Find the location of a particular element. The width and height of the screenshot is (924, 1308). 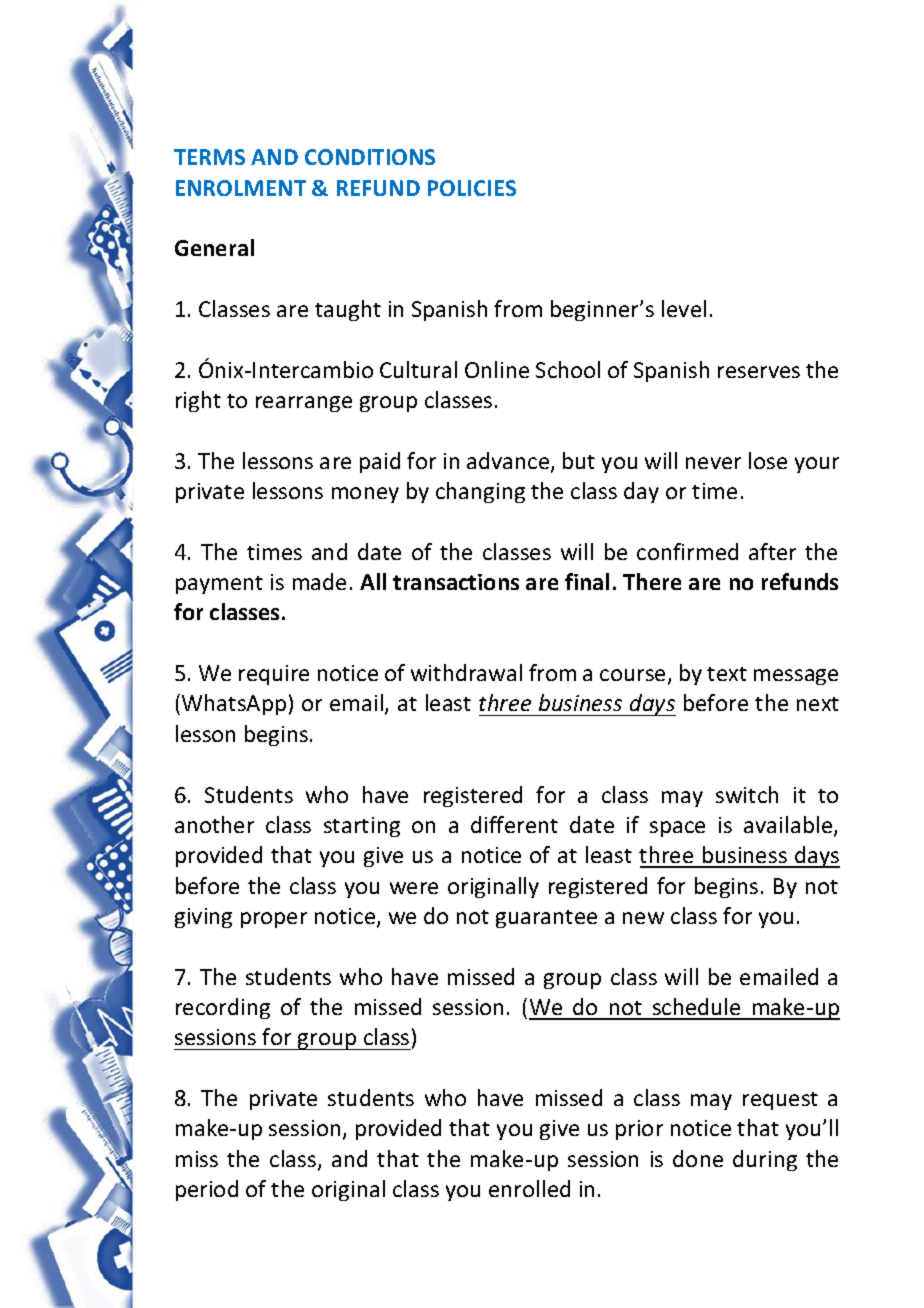

new is located at coordinates (643, 918).
